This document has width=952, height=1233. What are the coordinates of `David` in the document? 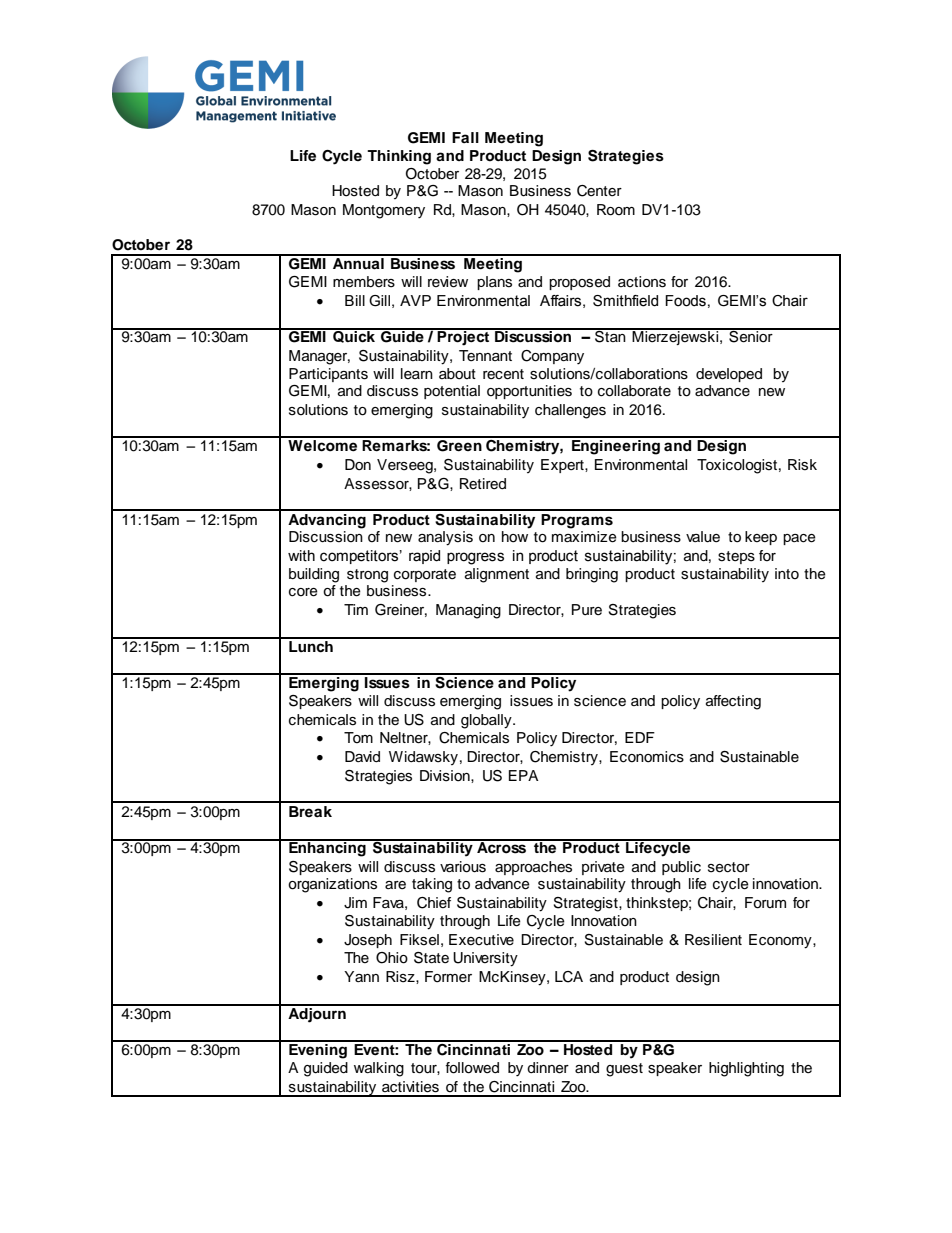 It's located at (362, 757).
